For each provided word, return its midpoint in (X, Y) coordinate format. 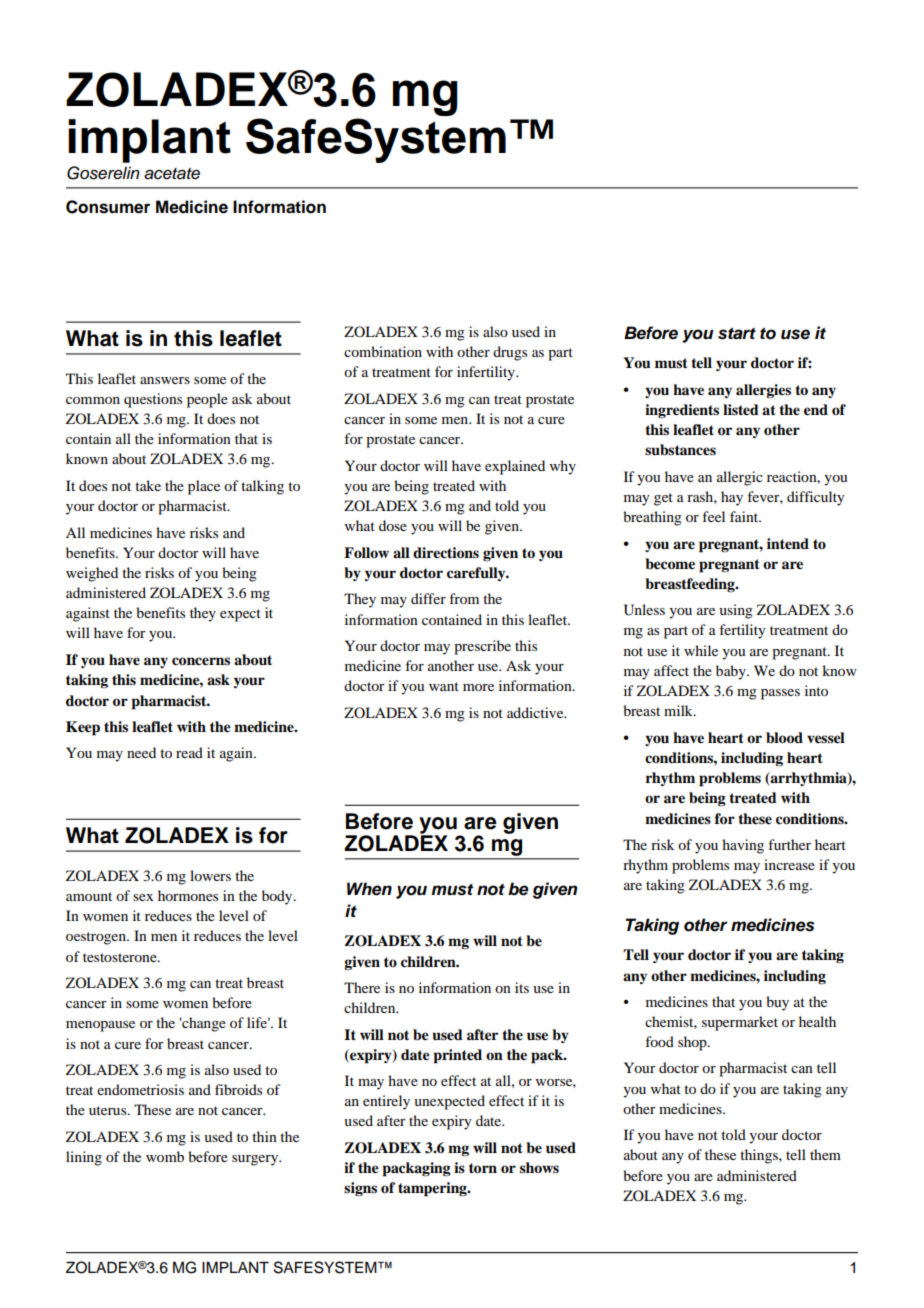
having (743, 846)
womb (165, 1156)
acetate (172, 174)
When (369, 889)
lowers (210, 875)
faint (745, 516)
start (737, 333)
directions (446, 553)
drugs (510, 353)
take (148, 485)
